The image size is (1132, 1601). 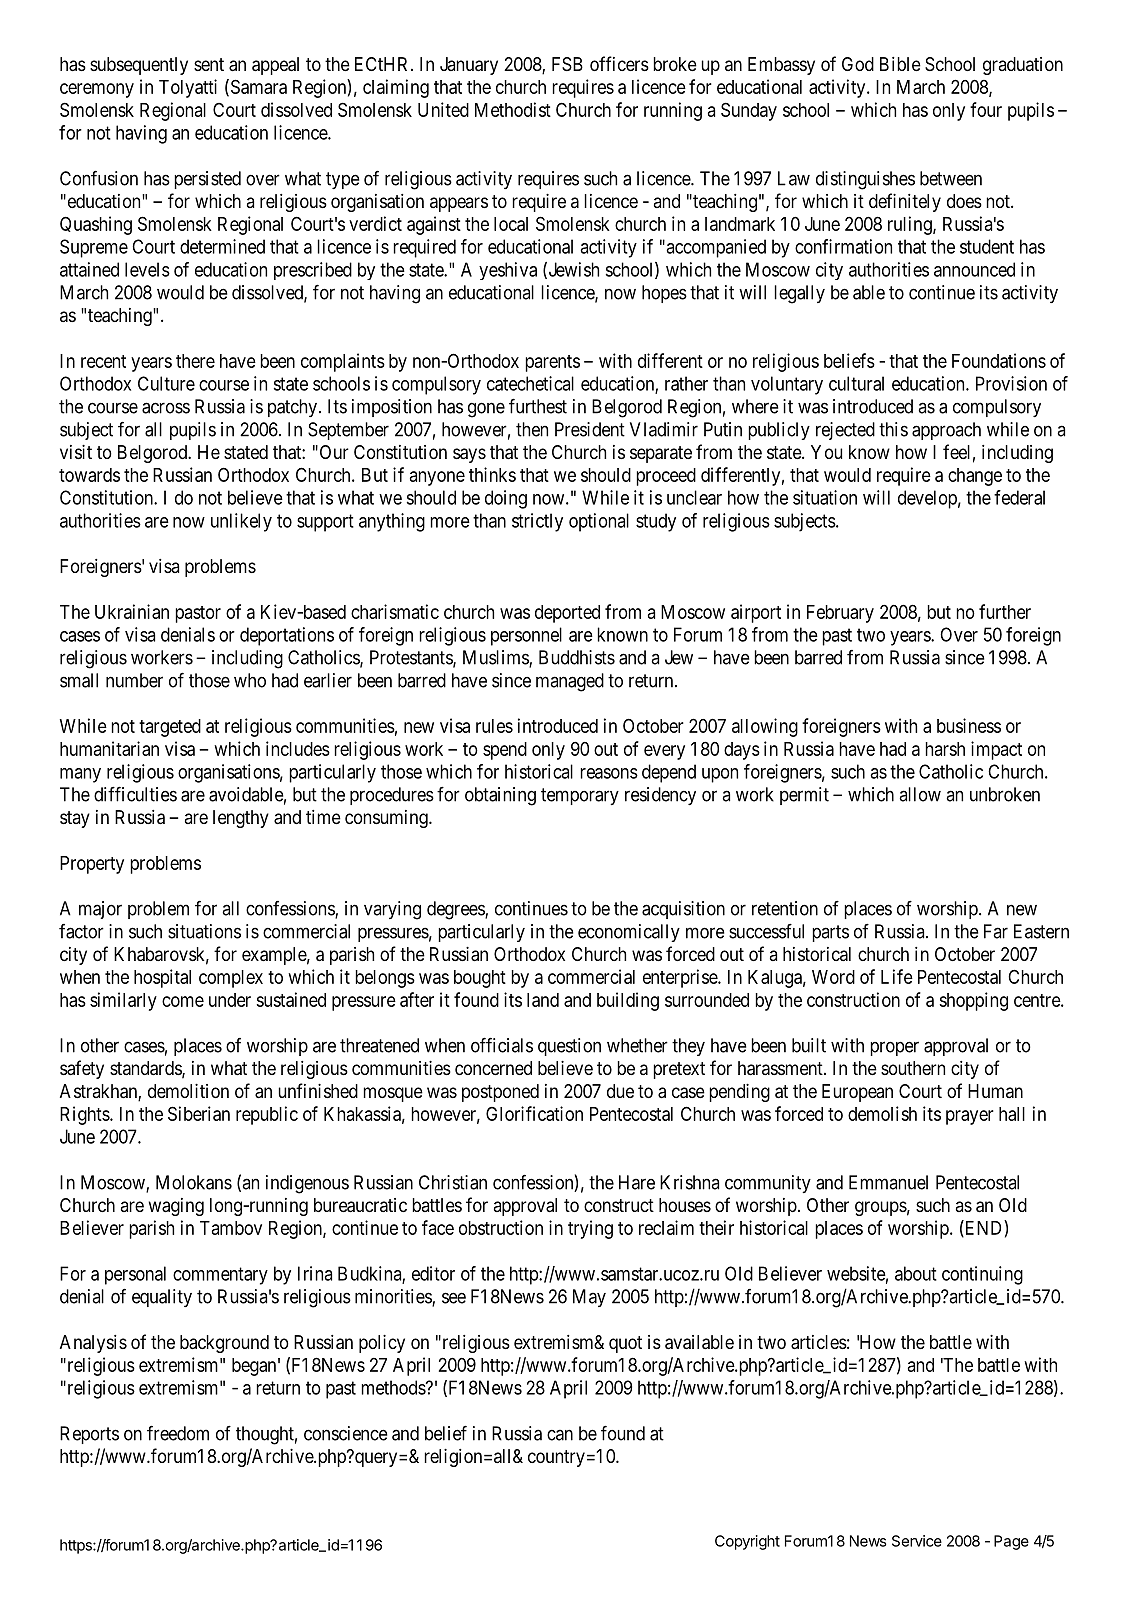 What do you see at coordinates (209, 64) in the image?
I see `sent` at bounding box center [209, 64].
